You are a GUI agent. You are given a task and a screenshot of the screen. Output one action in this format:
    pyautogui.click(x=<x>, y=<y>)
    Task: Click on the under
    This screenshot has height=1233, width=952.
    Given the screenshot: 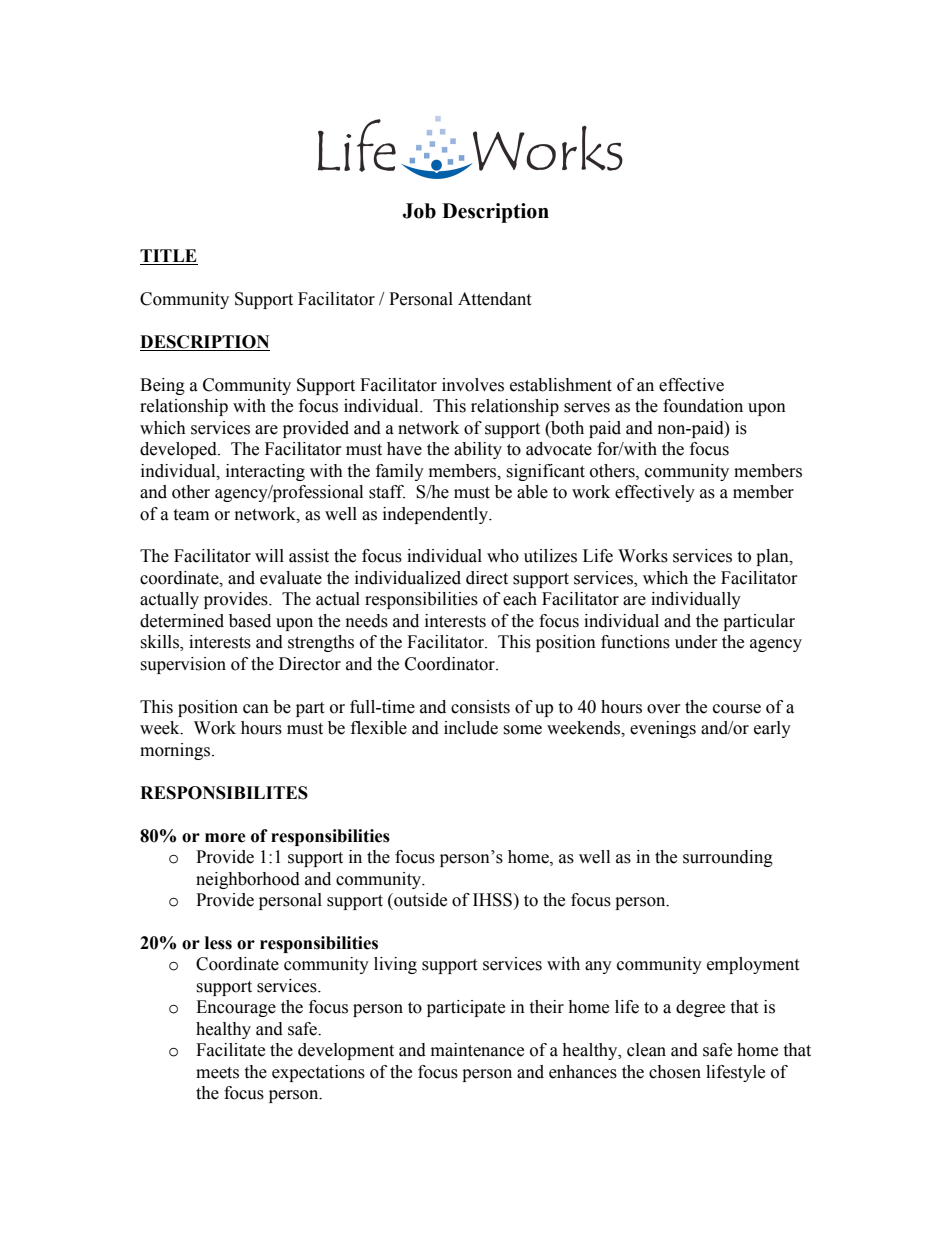 What is the action you would take?
    pyautogui.click(x=696, y=642)
